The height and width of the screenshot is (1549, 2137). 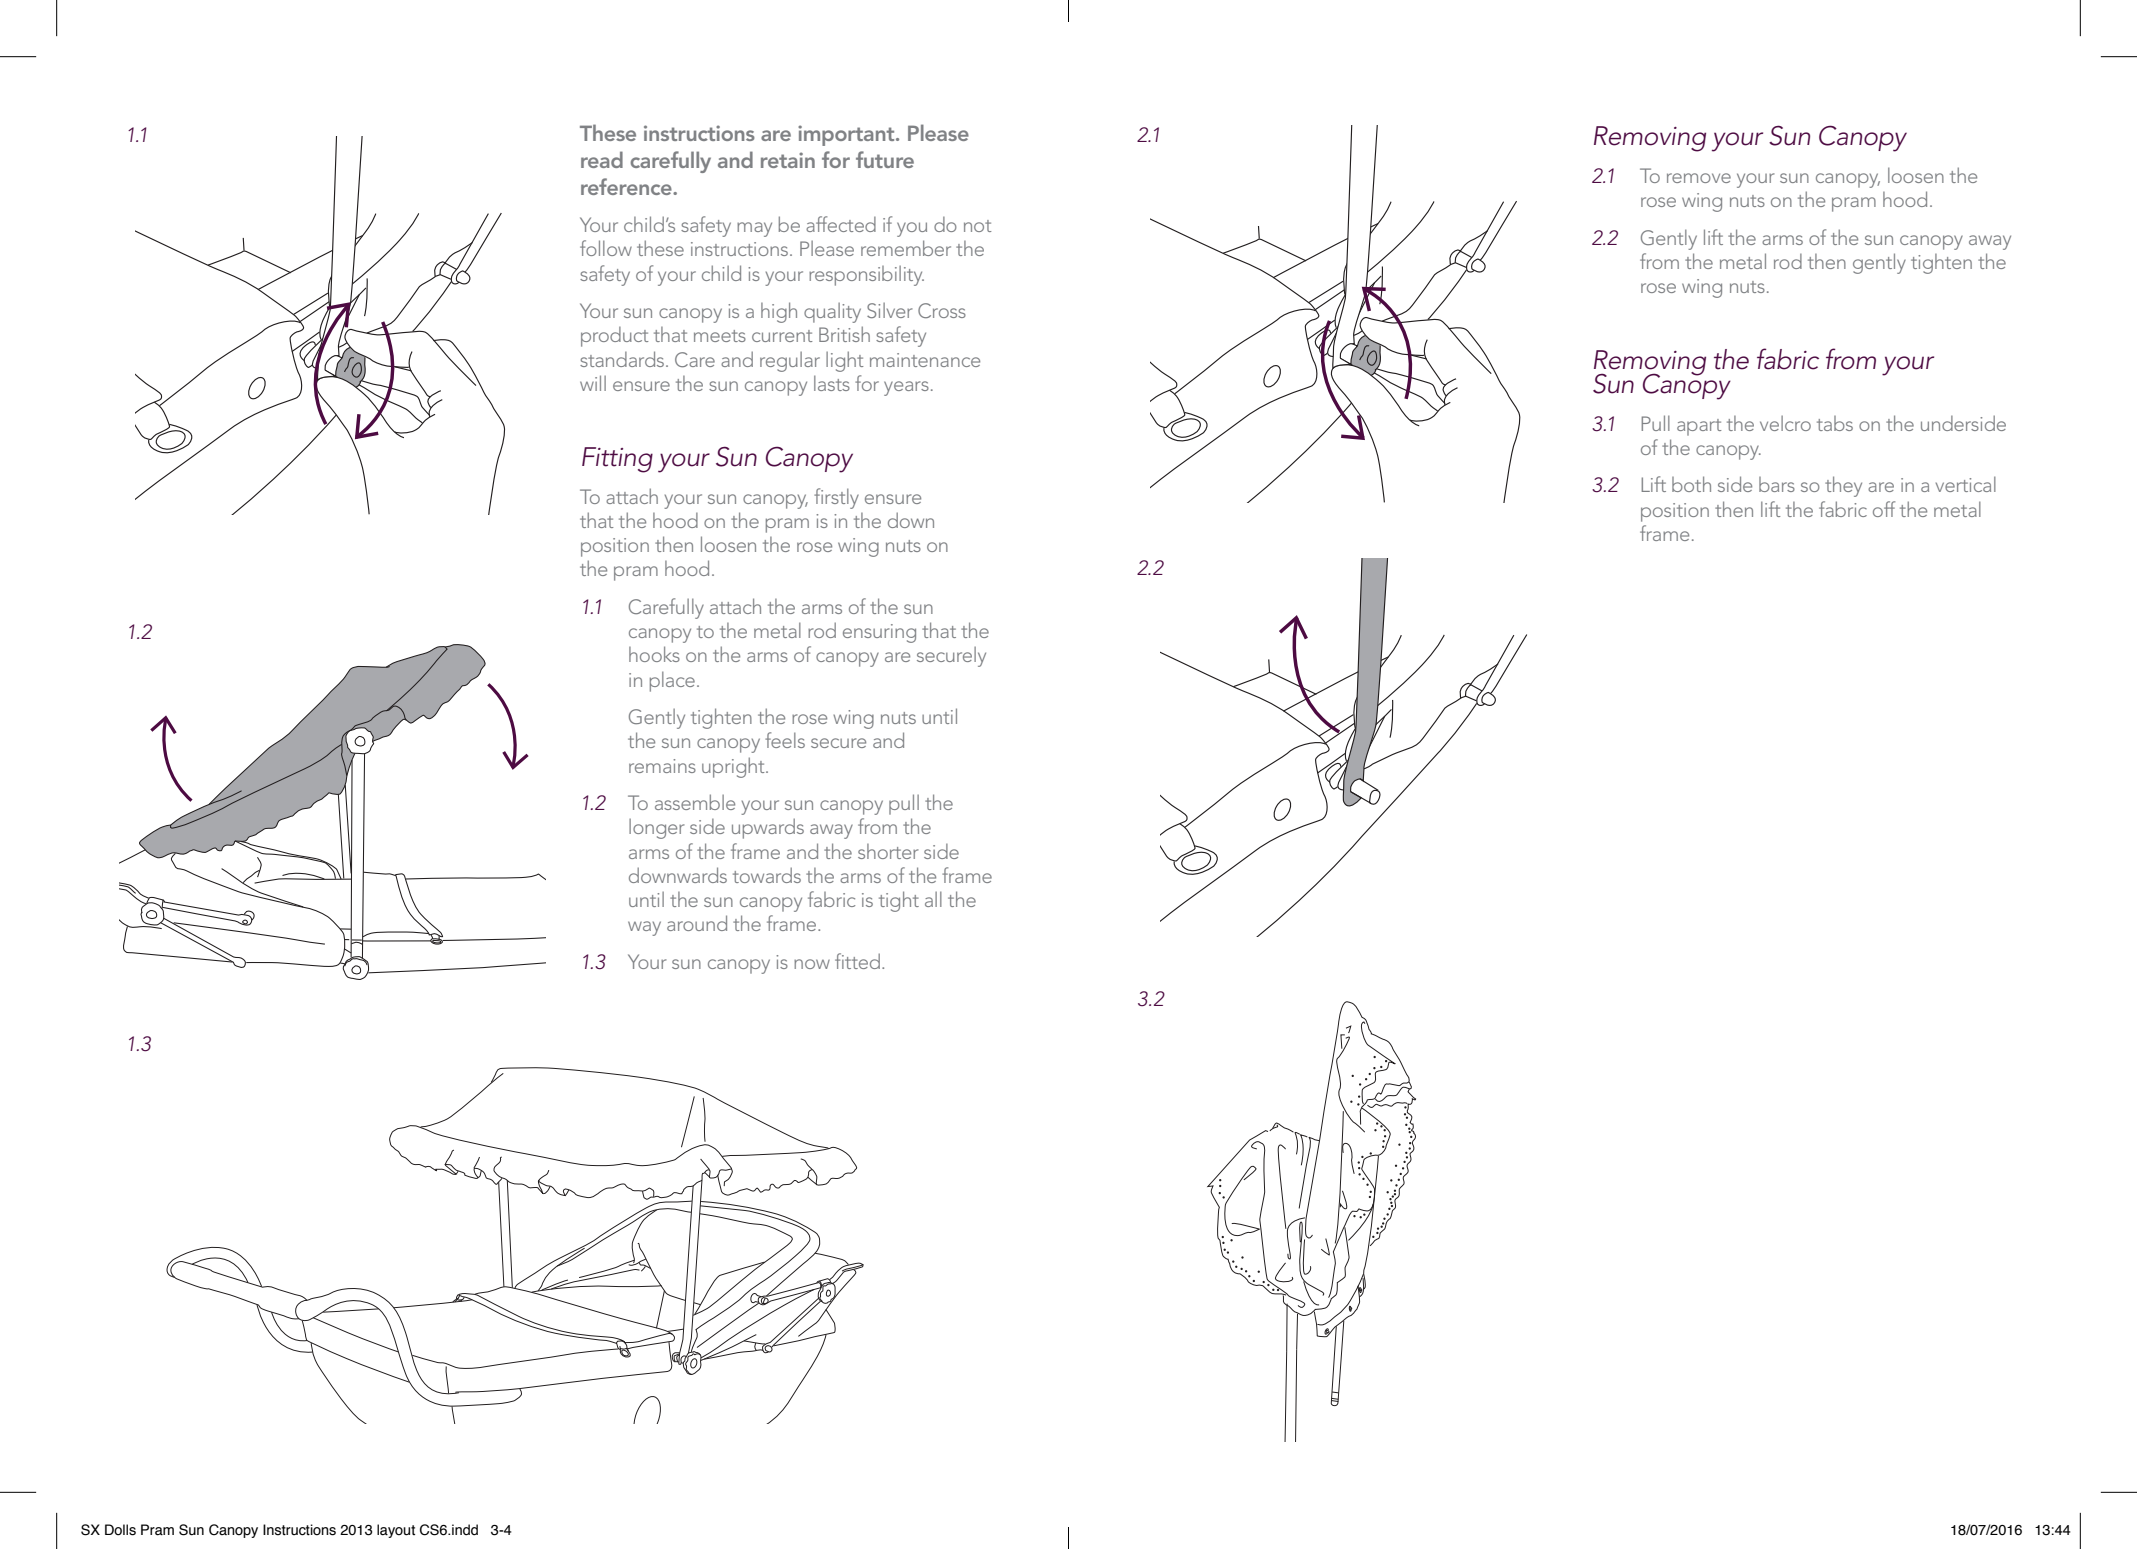 What do you see at coordinates (888, 851) in the screenshot?
I see `shorter` at bounding box center [888, 851].
